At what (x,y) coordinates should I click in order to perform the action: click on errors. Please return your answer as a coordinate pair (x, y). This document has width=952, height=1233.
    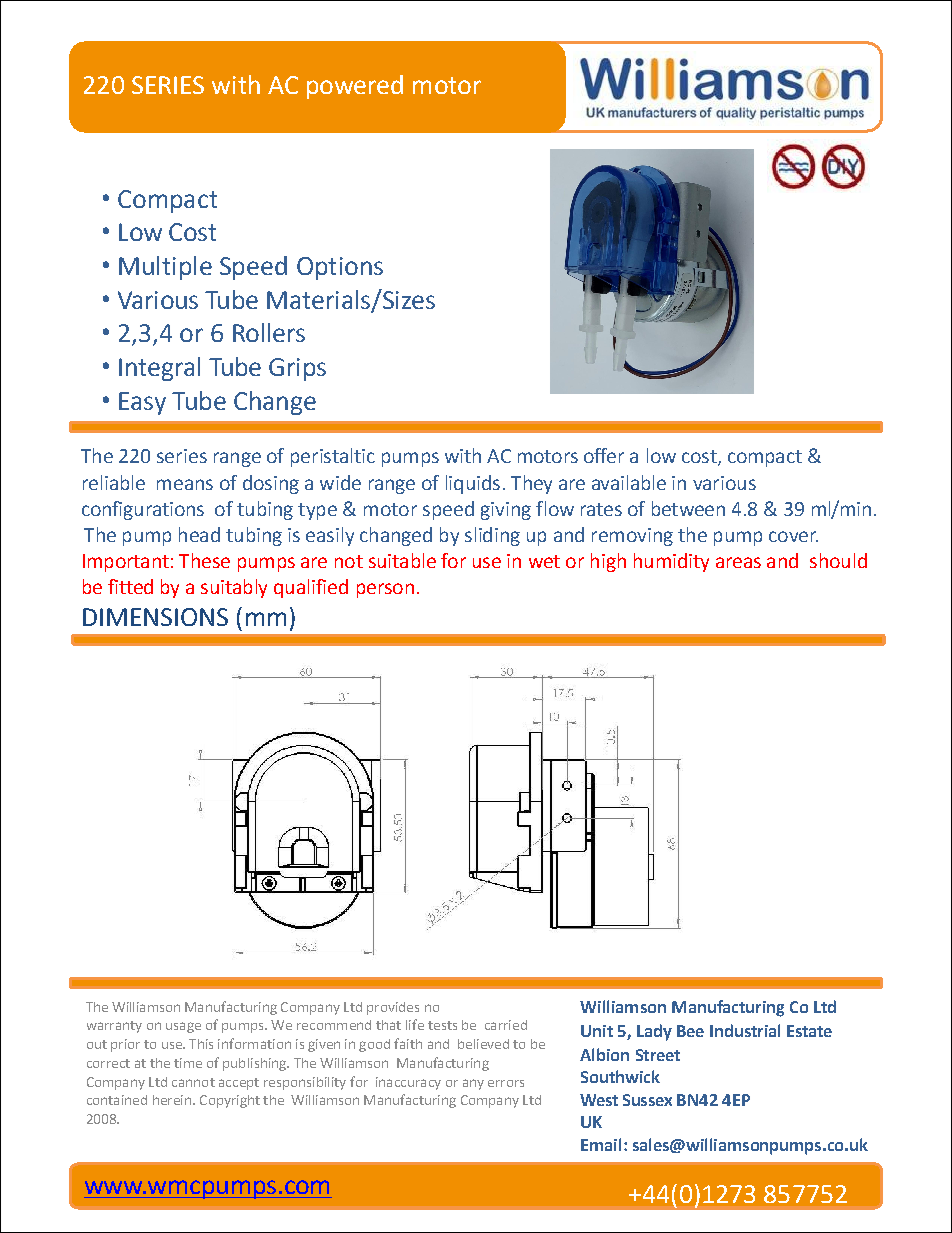
    Looking at the image, I should click on (506, 1083).
